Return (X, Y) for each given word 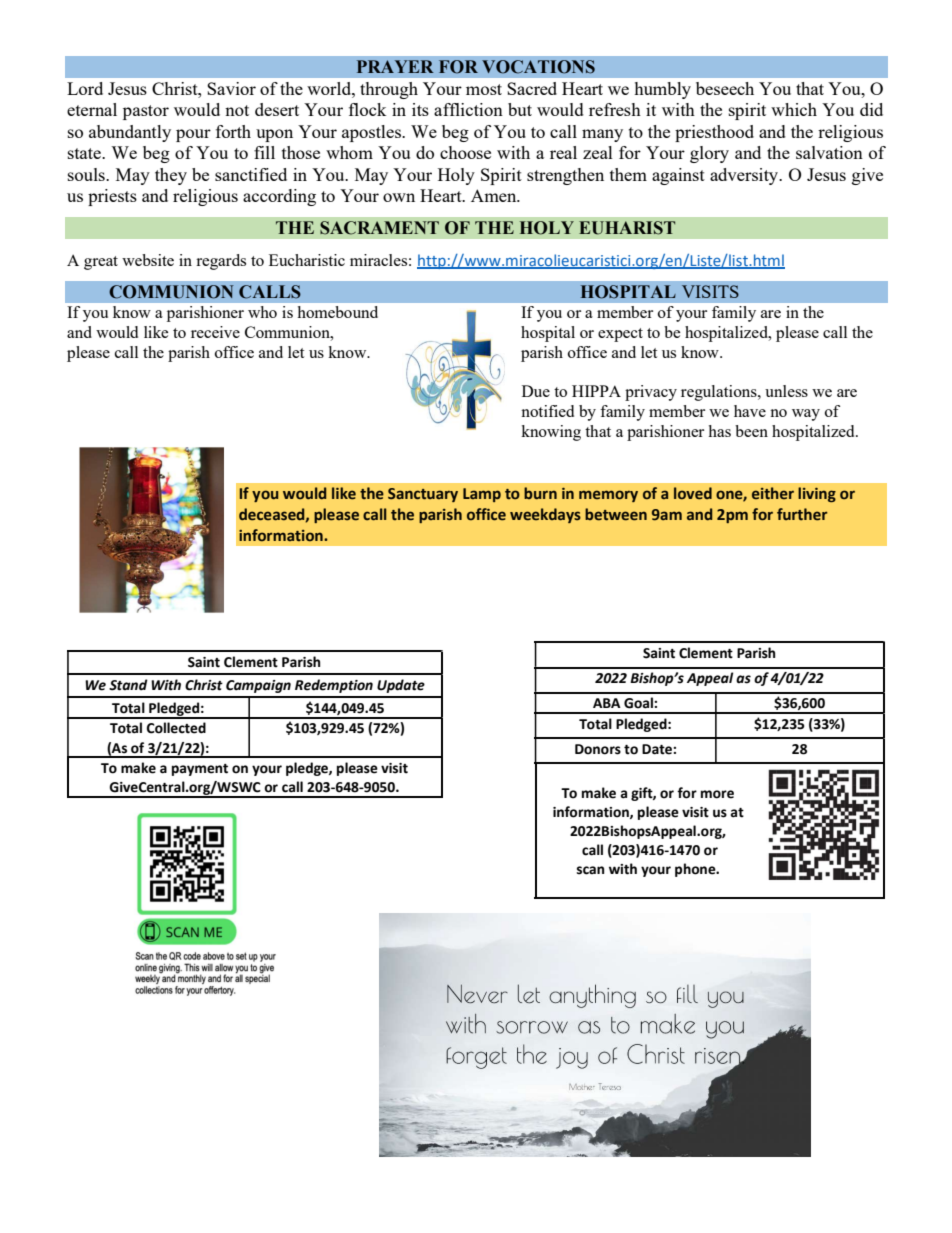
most (484, 89)
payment (200, 770)
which (794, 109)
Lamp (482, 495)
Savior (231, 88)
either (773, 493)
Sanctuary (423, 495)
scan (590, 870)
